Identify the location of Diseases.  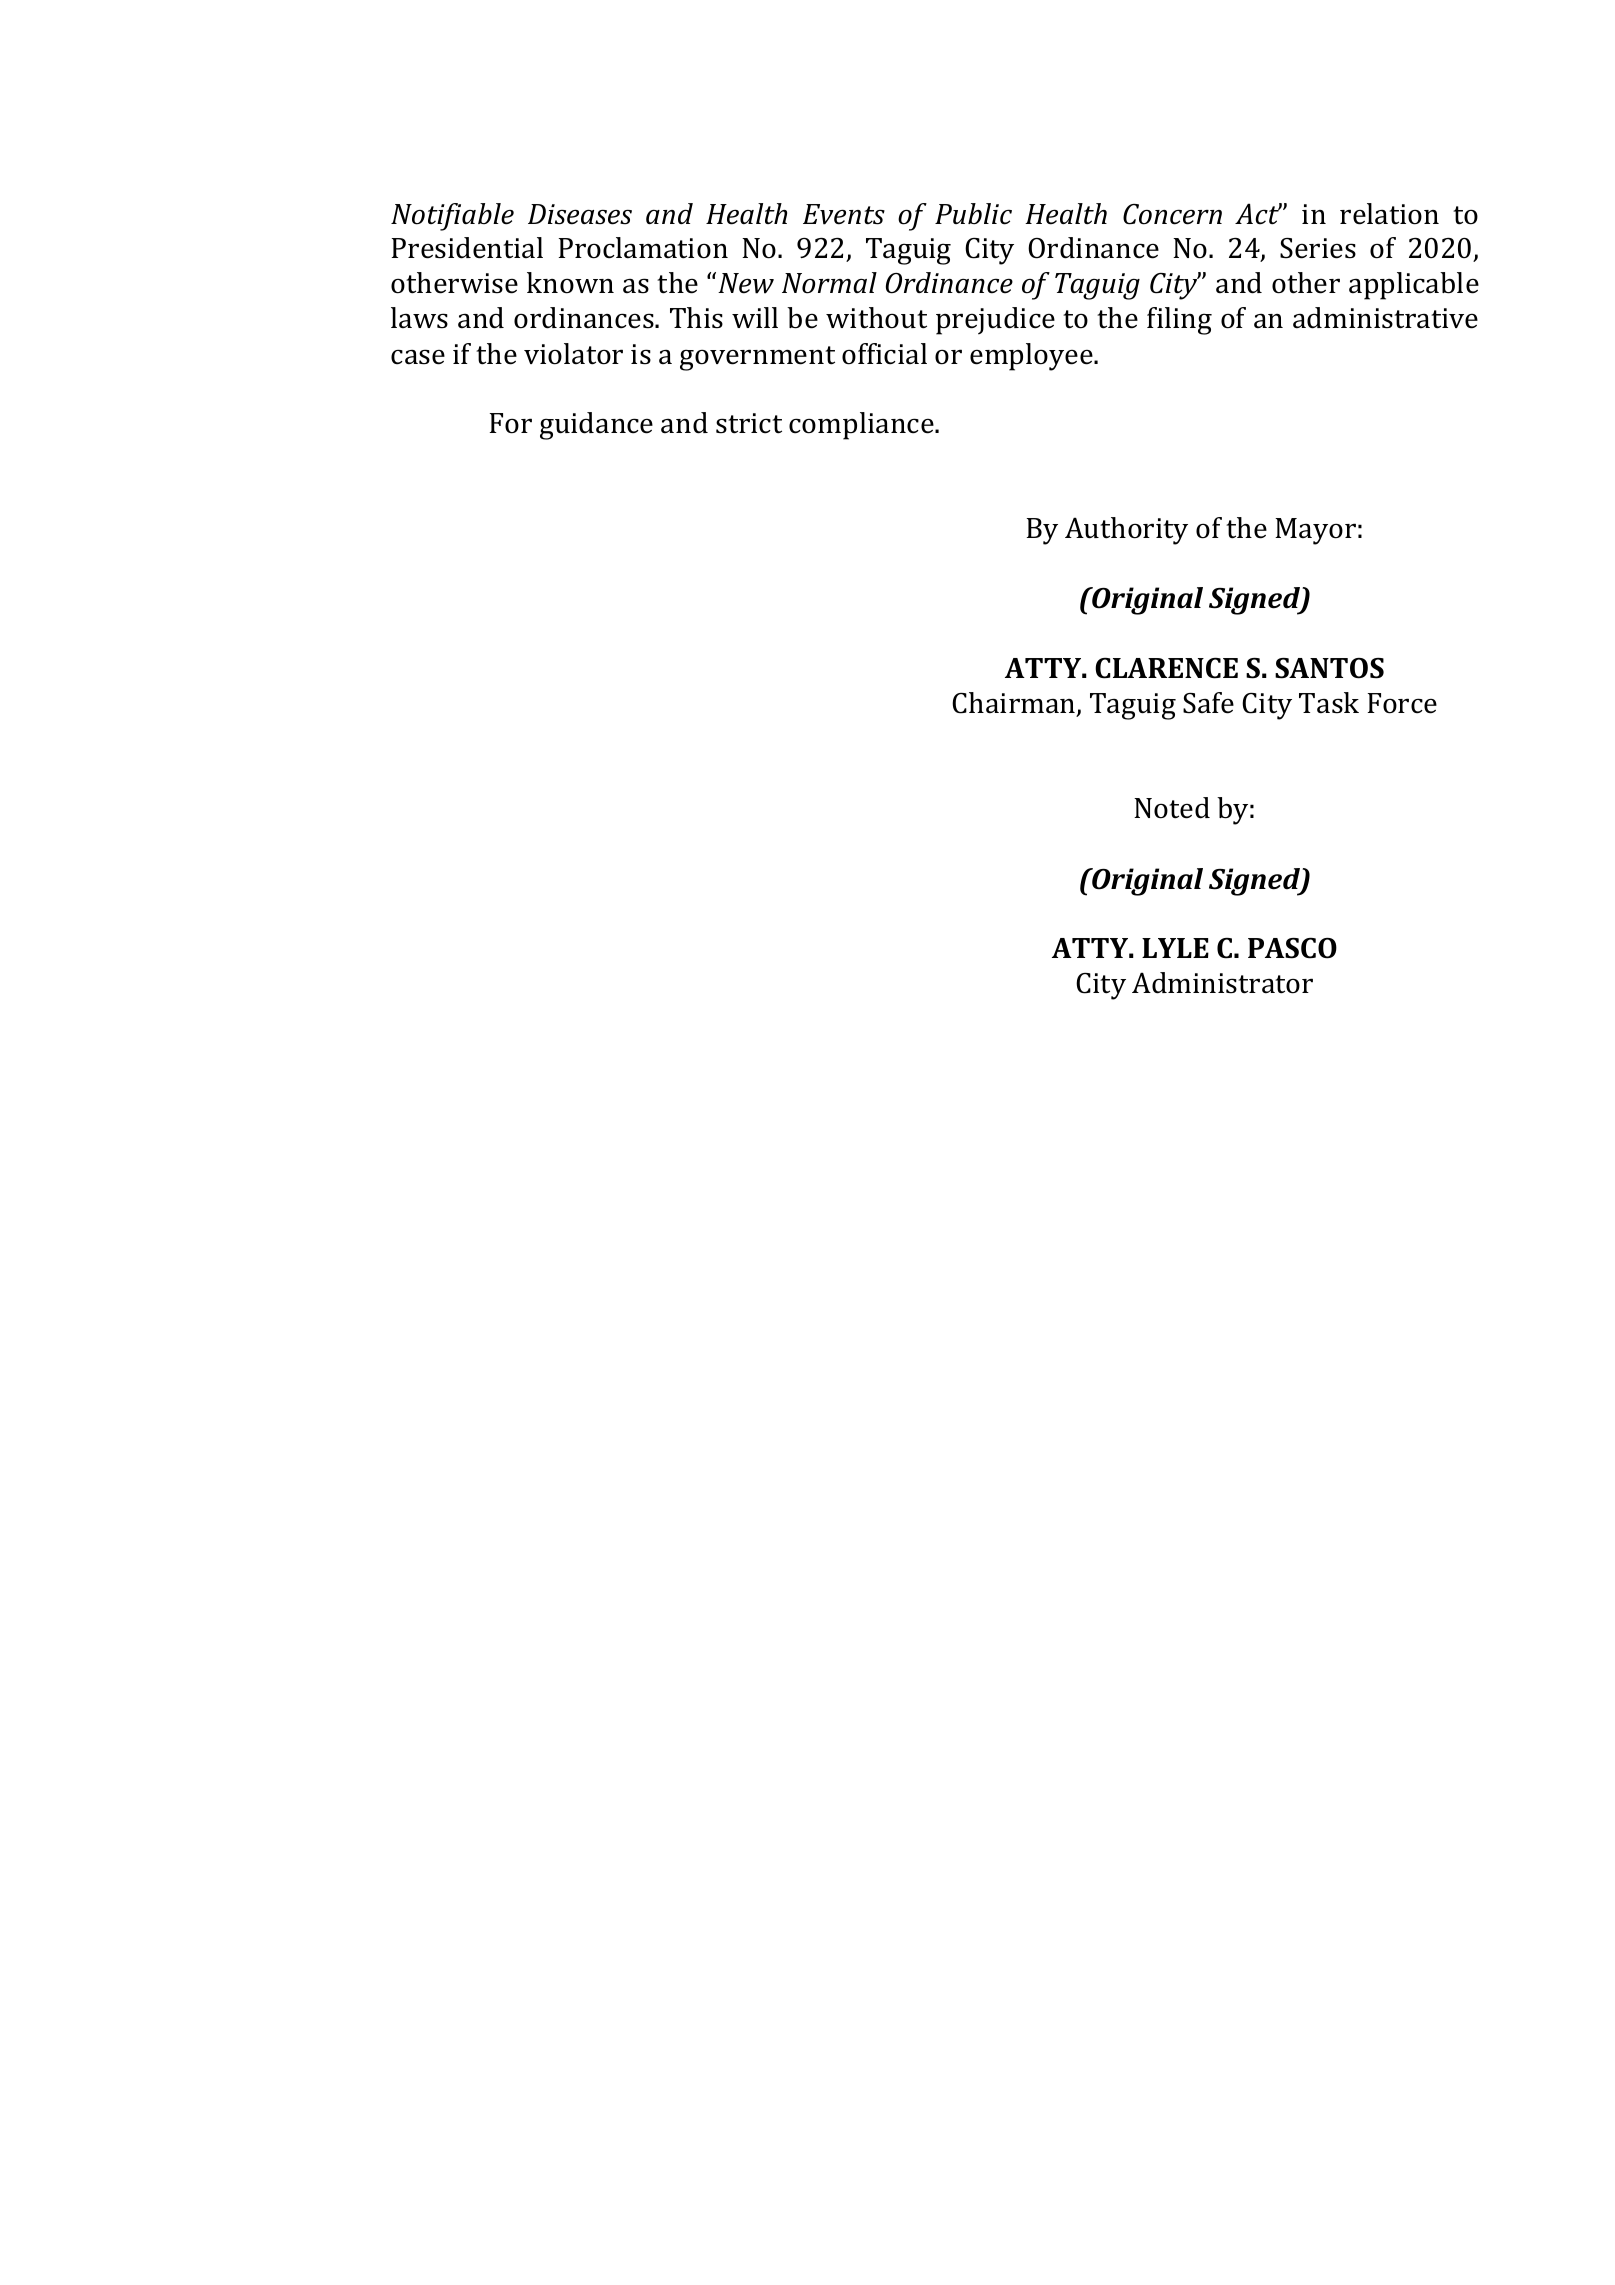
(580, 214).
